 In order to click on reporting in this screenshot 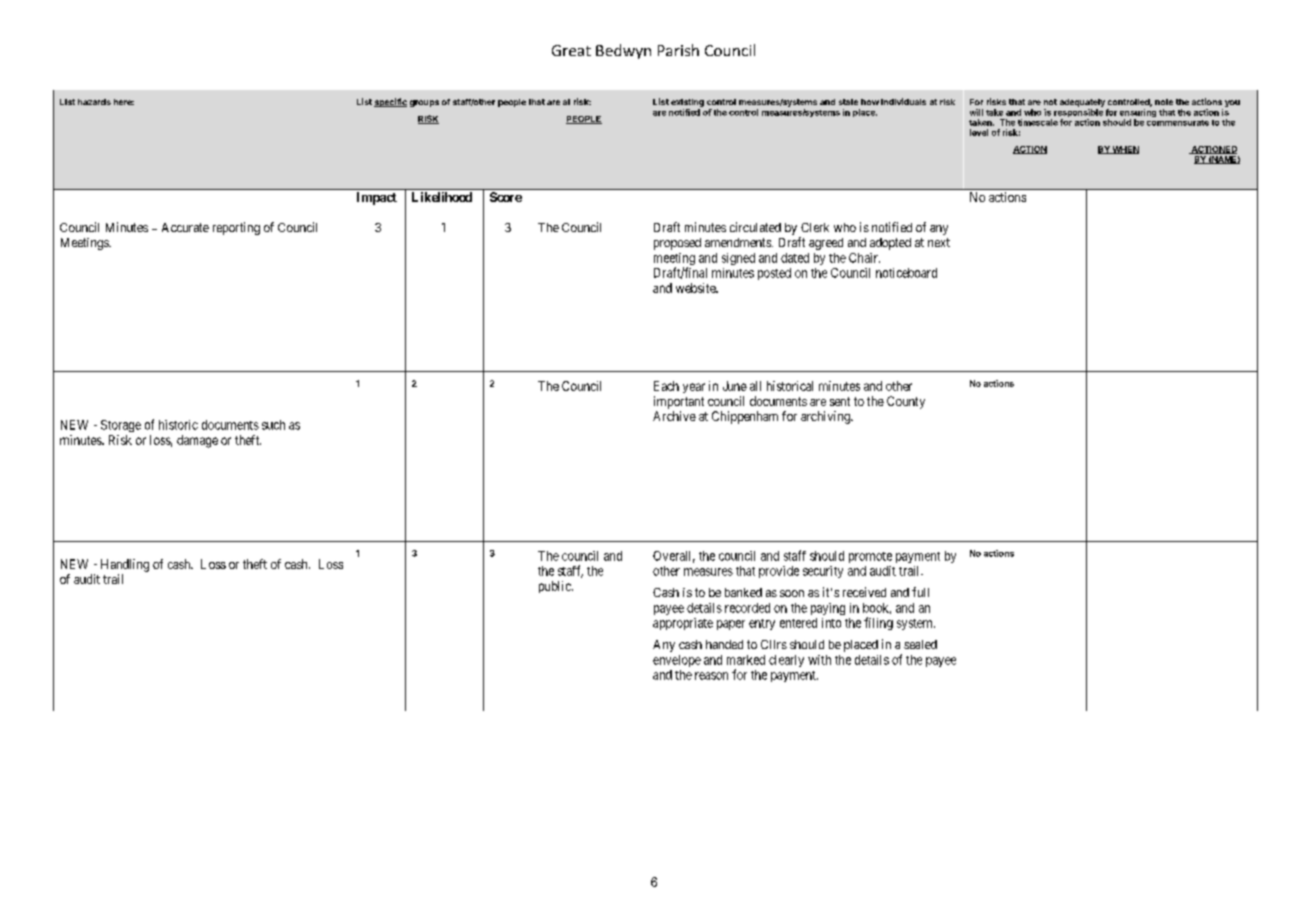, I will do `click(236, 228)`.
